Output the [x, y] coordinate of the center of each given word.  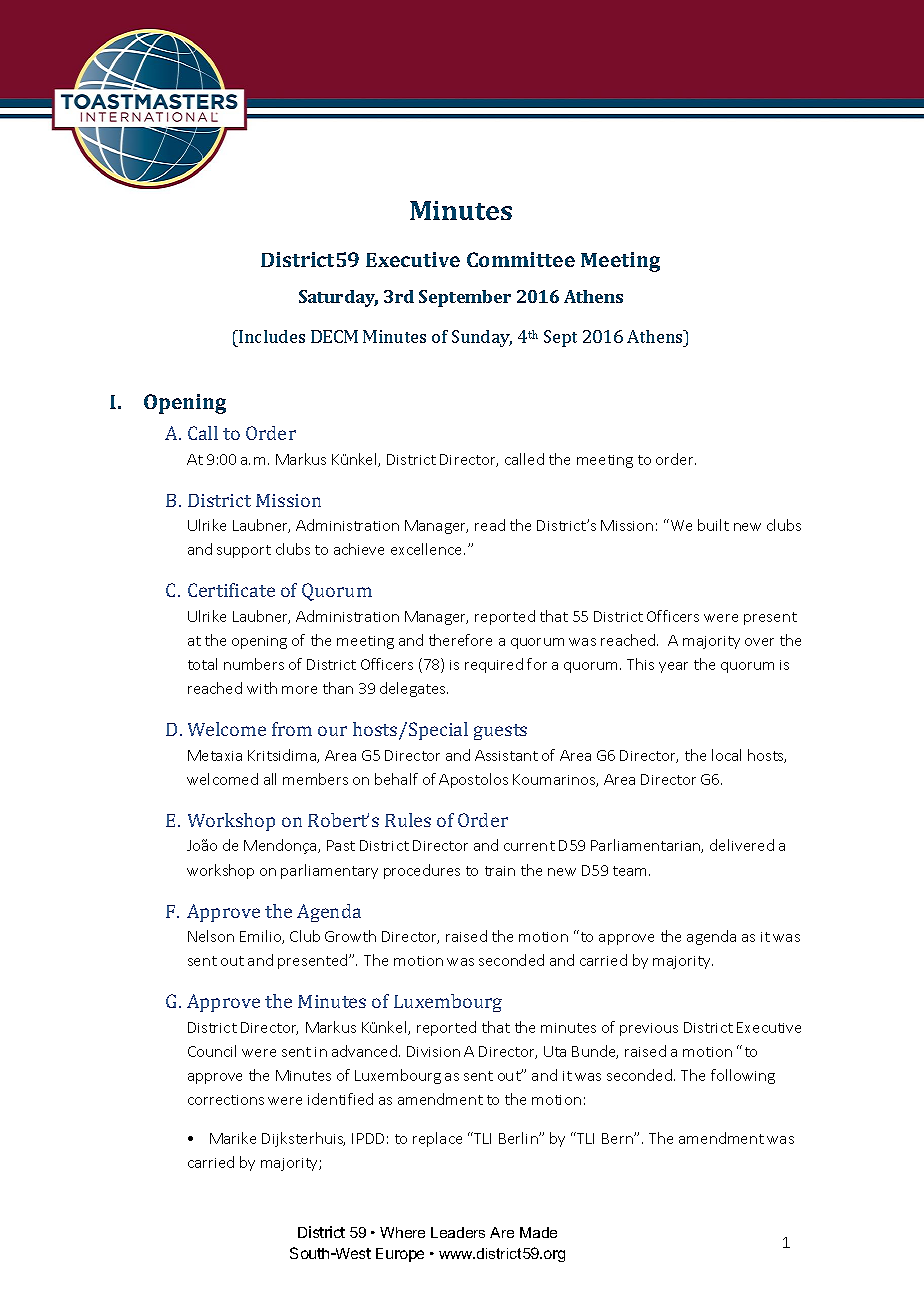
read [490, 525]
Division [433, 1051]
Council [212, 1051]
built [713, 525]
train [500, 871]
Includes [271, 336]
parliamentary [329, 871]
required [494, 665]
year [673, 667]
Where [402, 1232]
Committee [521, 259]
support [244, 551]
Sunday [482, 338]
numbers [254, 664]
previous [649, 1029]
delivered [742, 845]
